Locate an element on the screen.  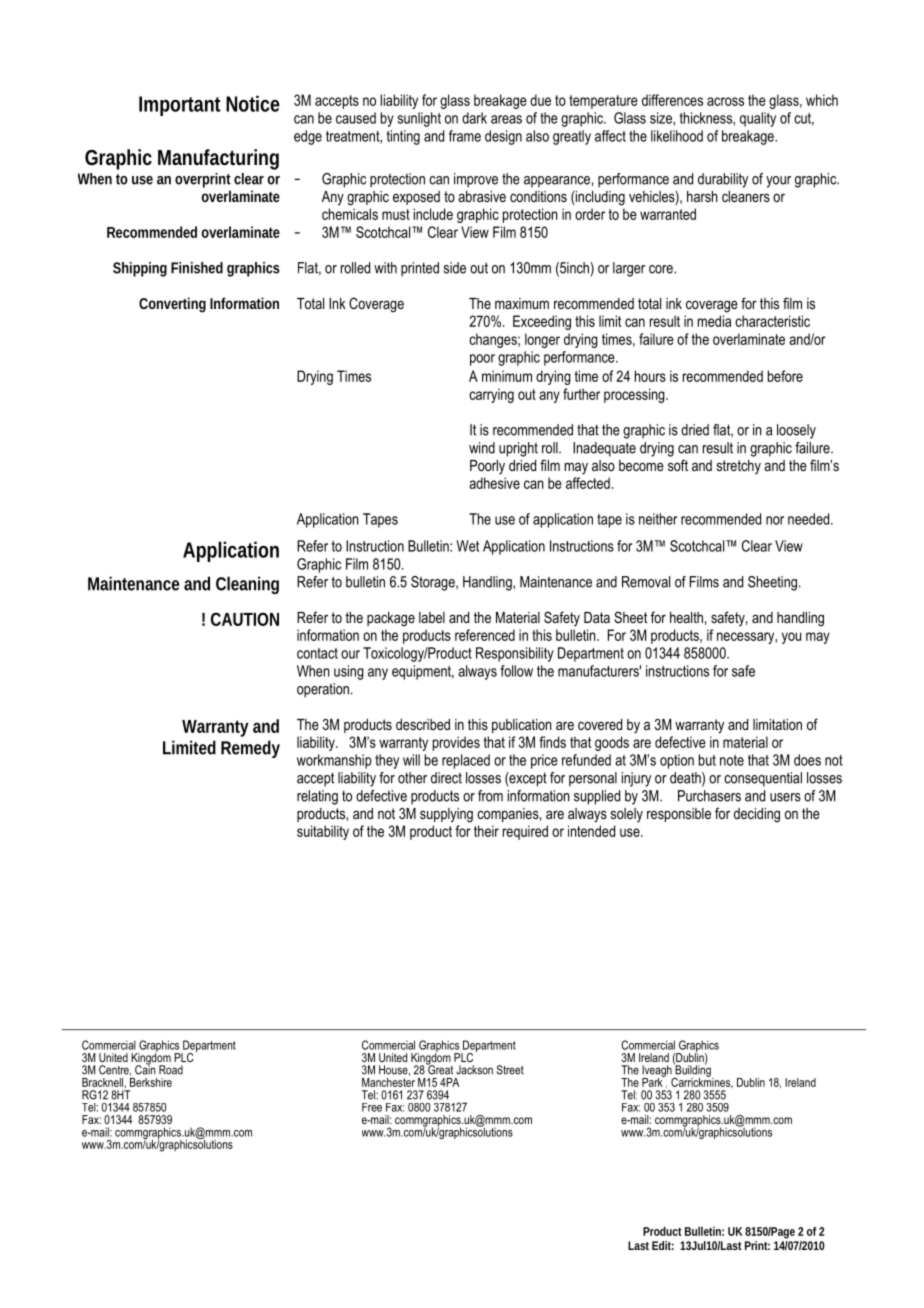
stretchy is located at coordinates (739, 467).
